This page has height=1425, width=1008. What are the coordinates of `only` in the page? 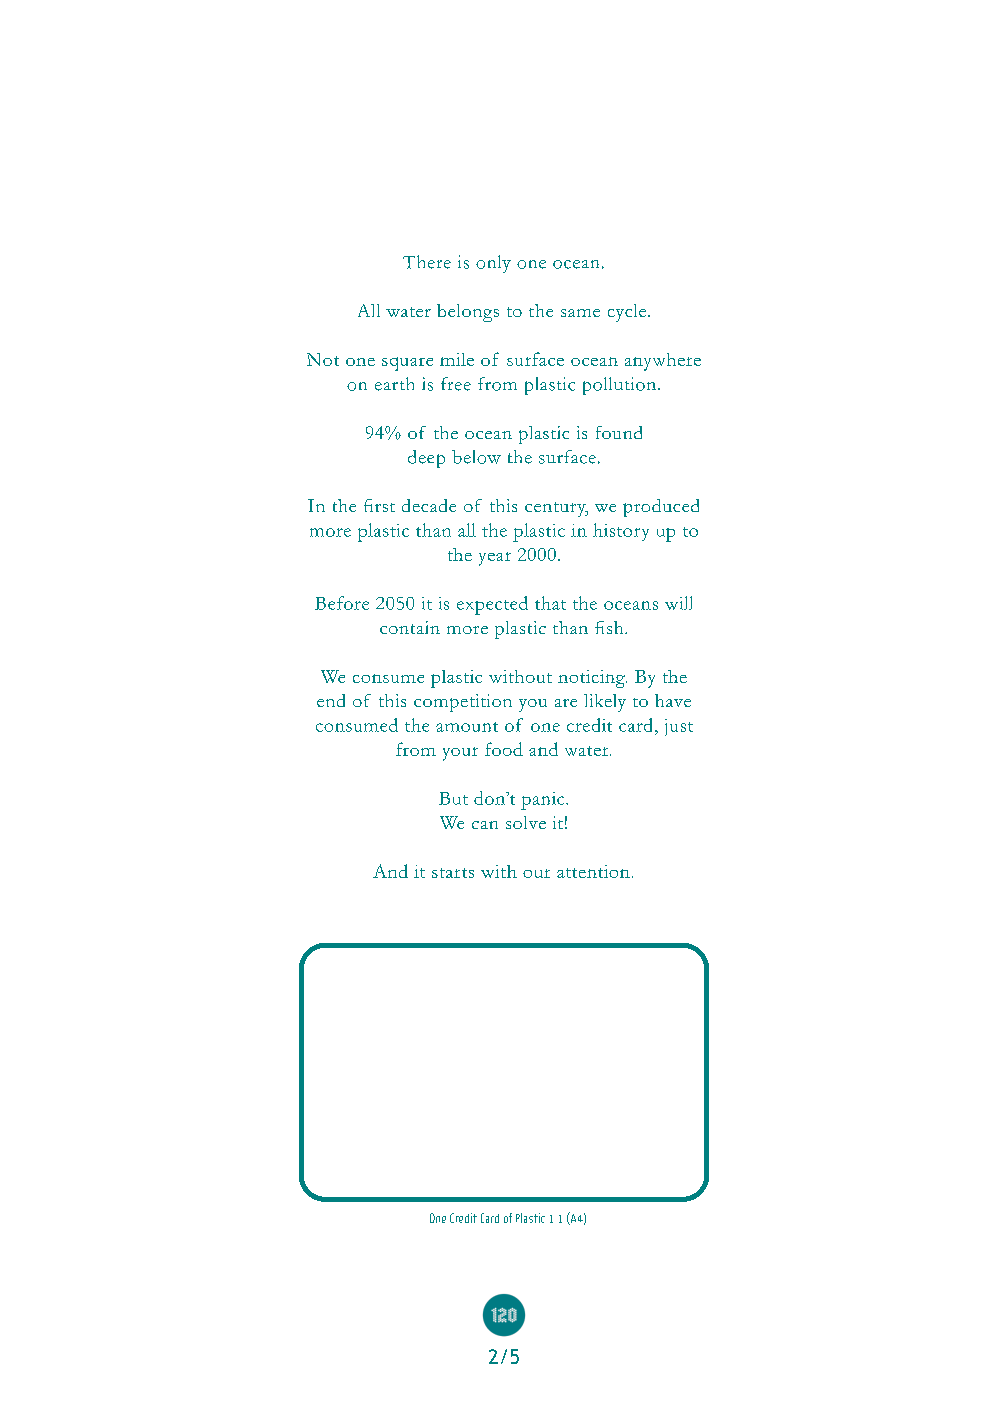 It's located at (493, 264).
